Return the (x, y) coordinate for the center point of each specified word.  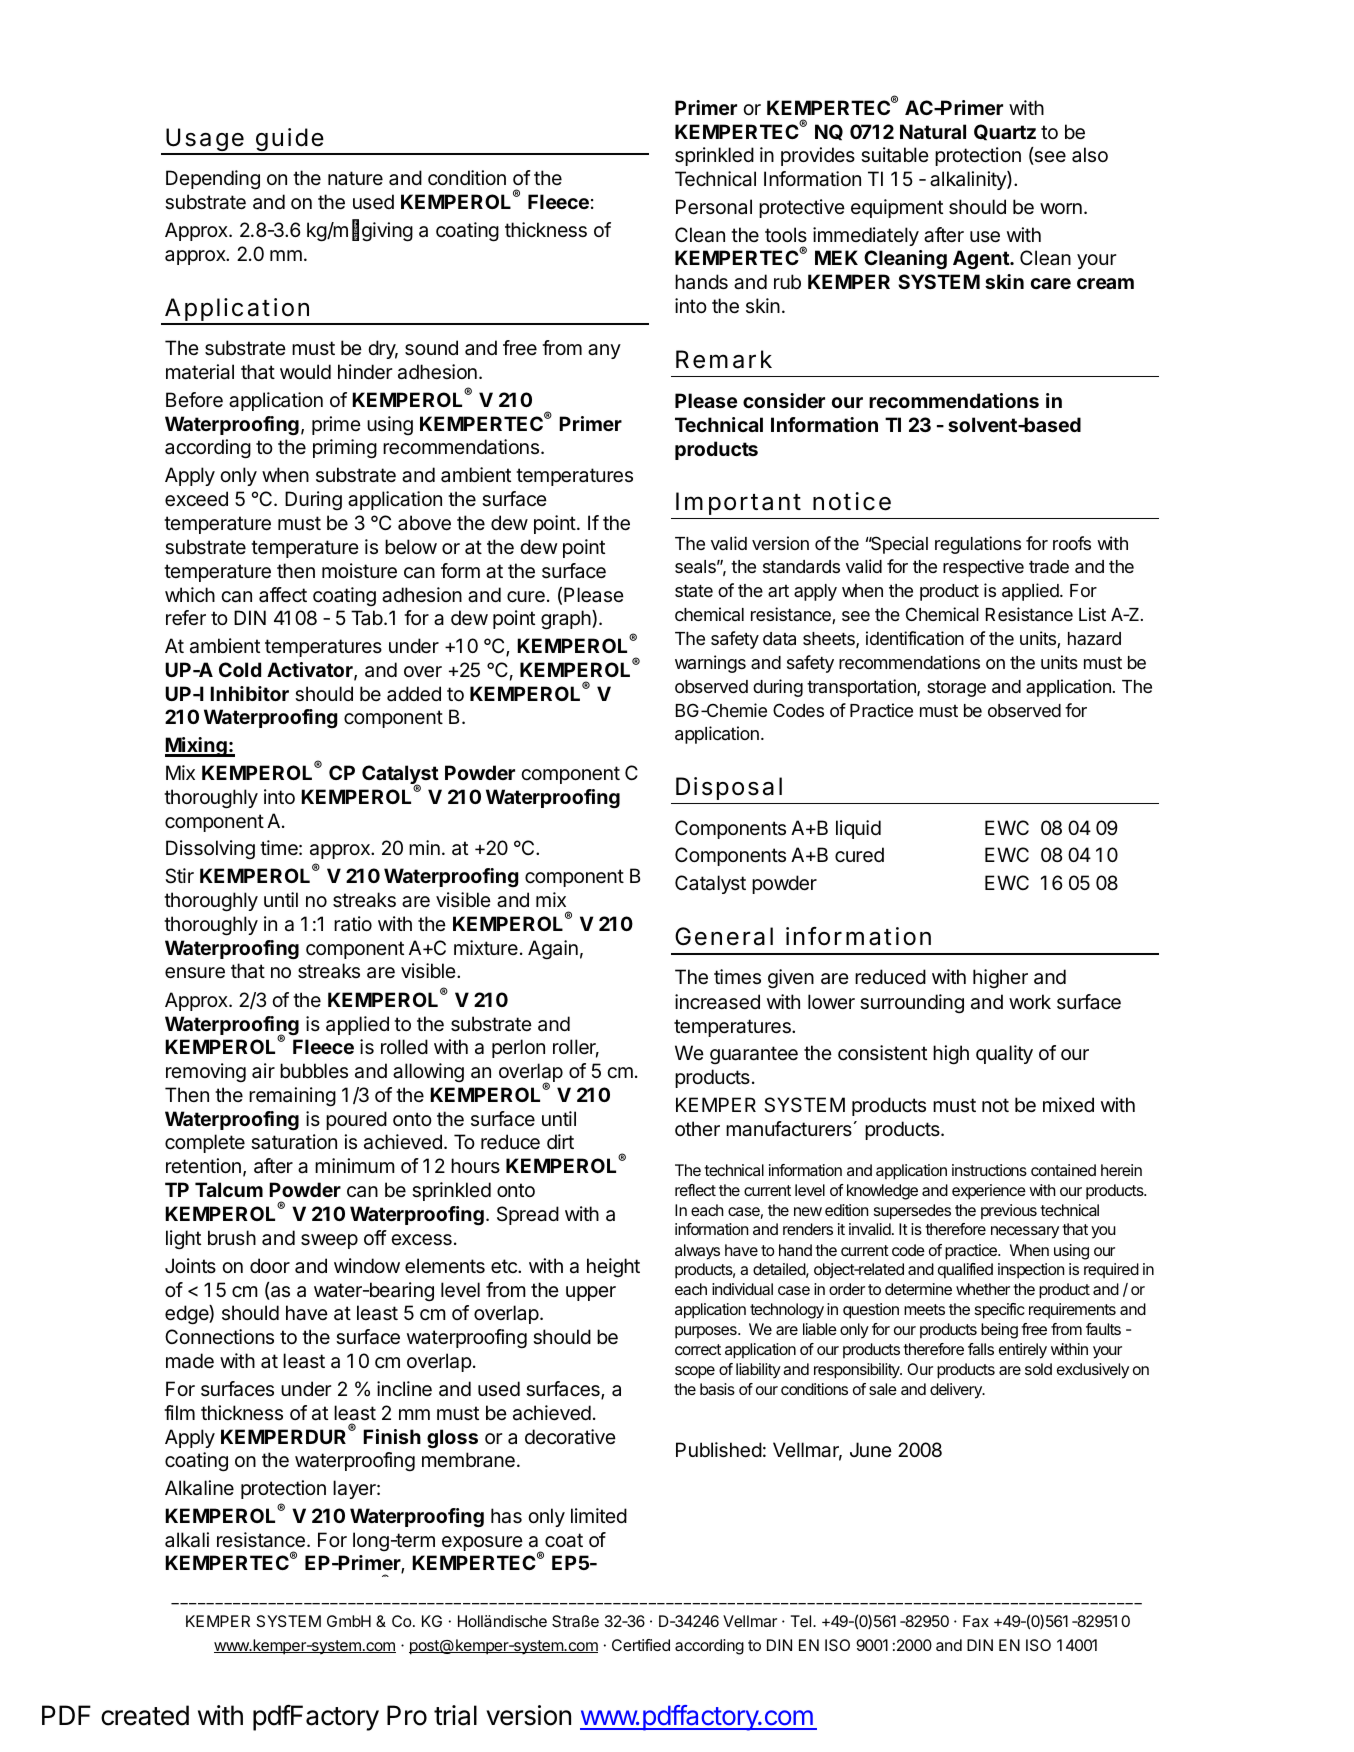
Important (738, 505)
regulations (978, 545)
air (263, 1070)
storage (956, 689)
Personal (714, 207)
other (697, 1128)
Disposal (728, 790)
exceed (196, 499)
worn (1061, 208)
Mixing (197, 747)
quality (1004, 1054)
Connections (219, 1336)
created (145, 1715)
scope (695, 1372)
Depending (213, 180)
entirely (1023, 1351)
